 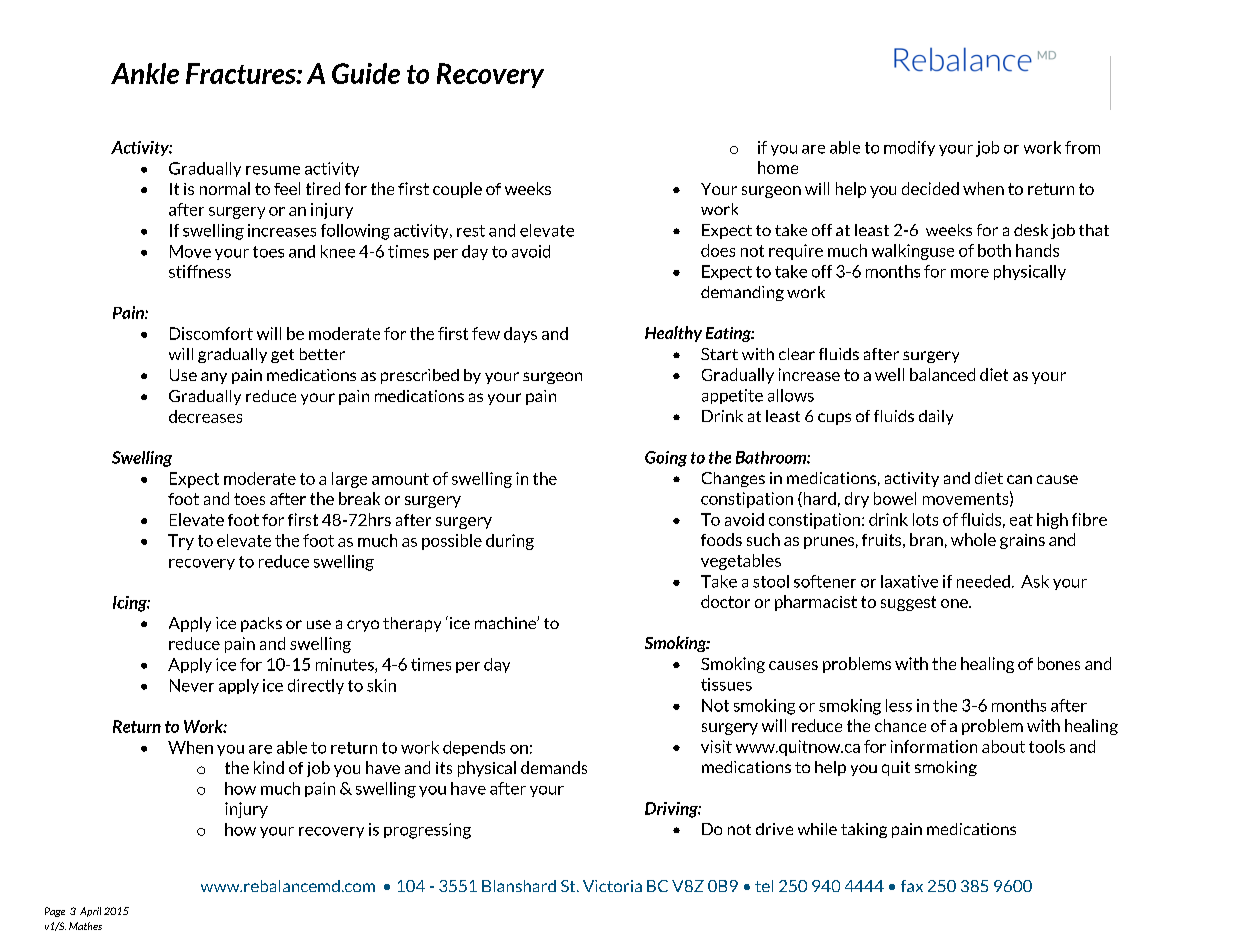 What do you see at coordinates (942, 374) in the screenshot?
I see `balanced` at bounding box center [942, 374].
